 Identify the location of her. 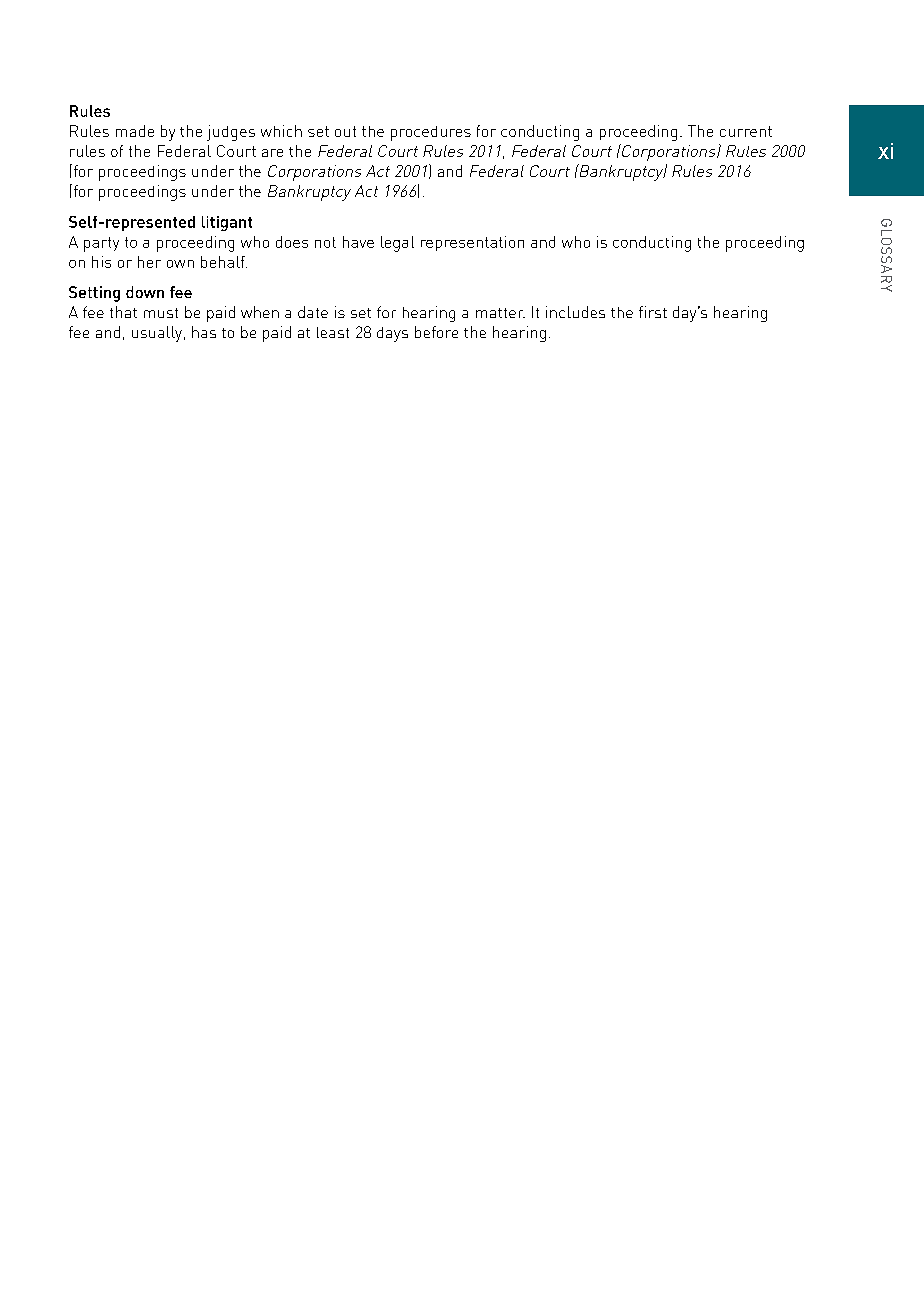
(149, 262).
